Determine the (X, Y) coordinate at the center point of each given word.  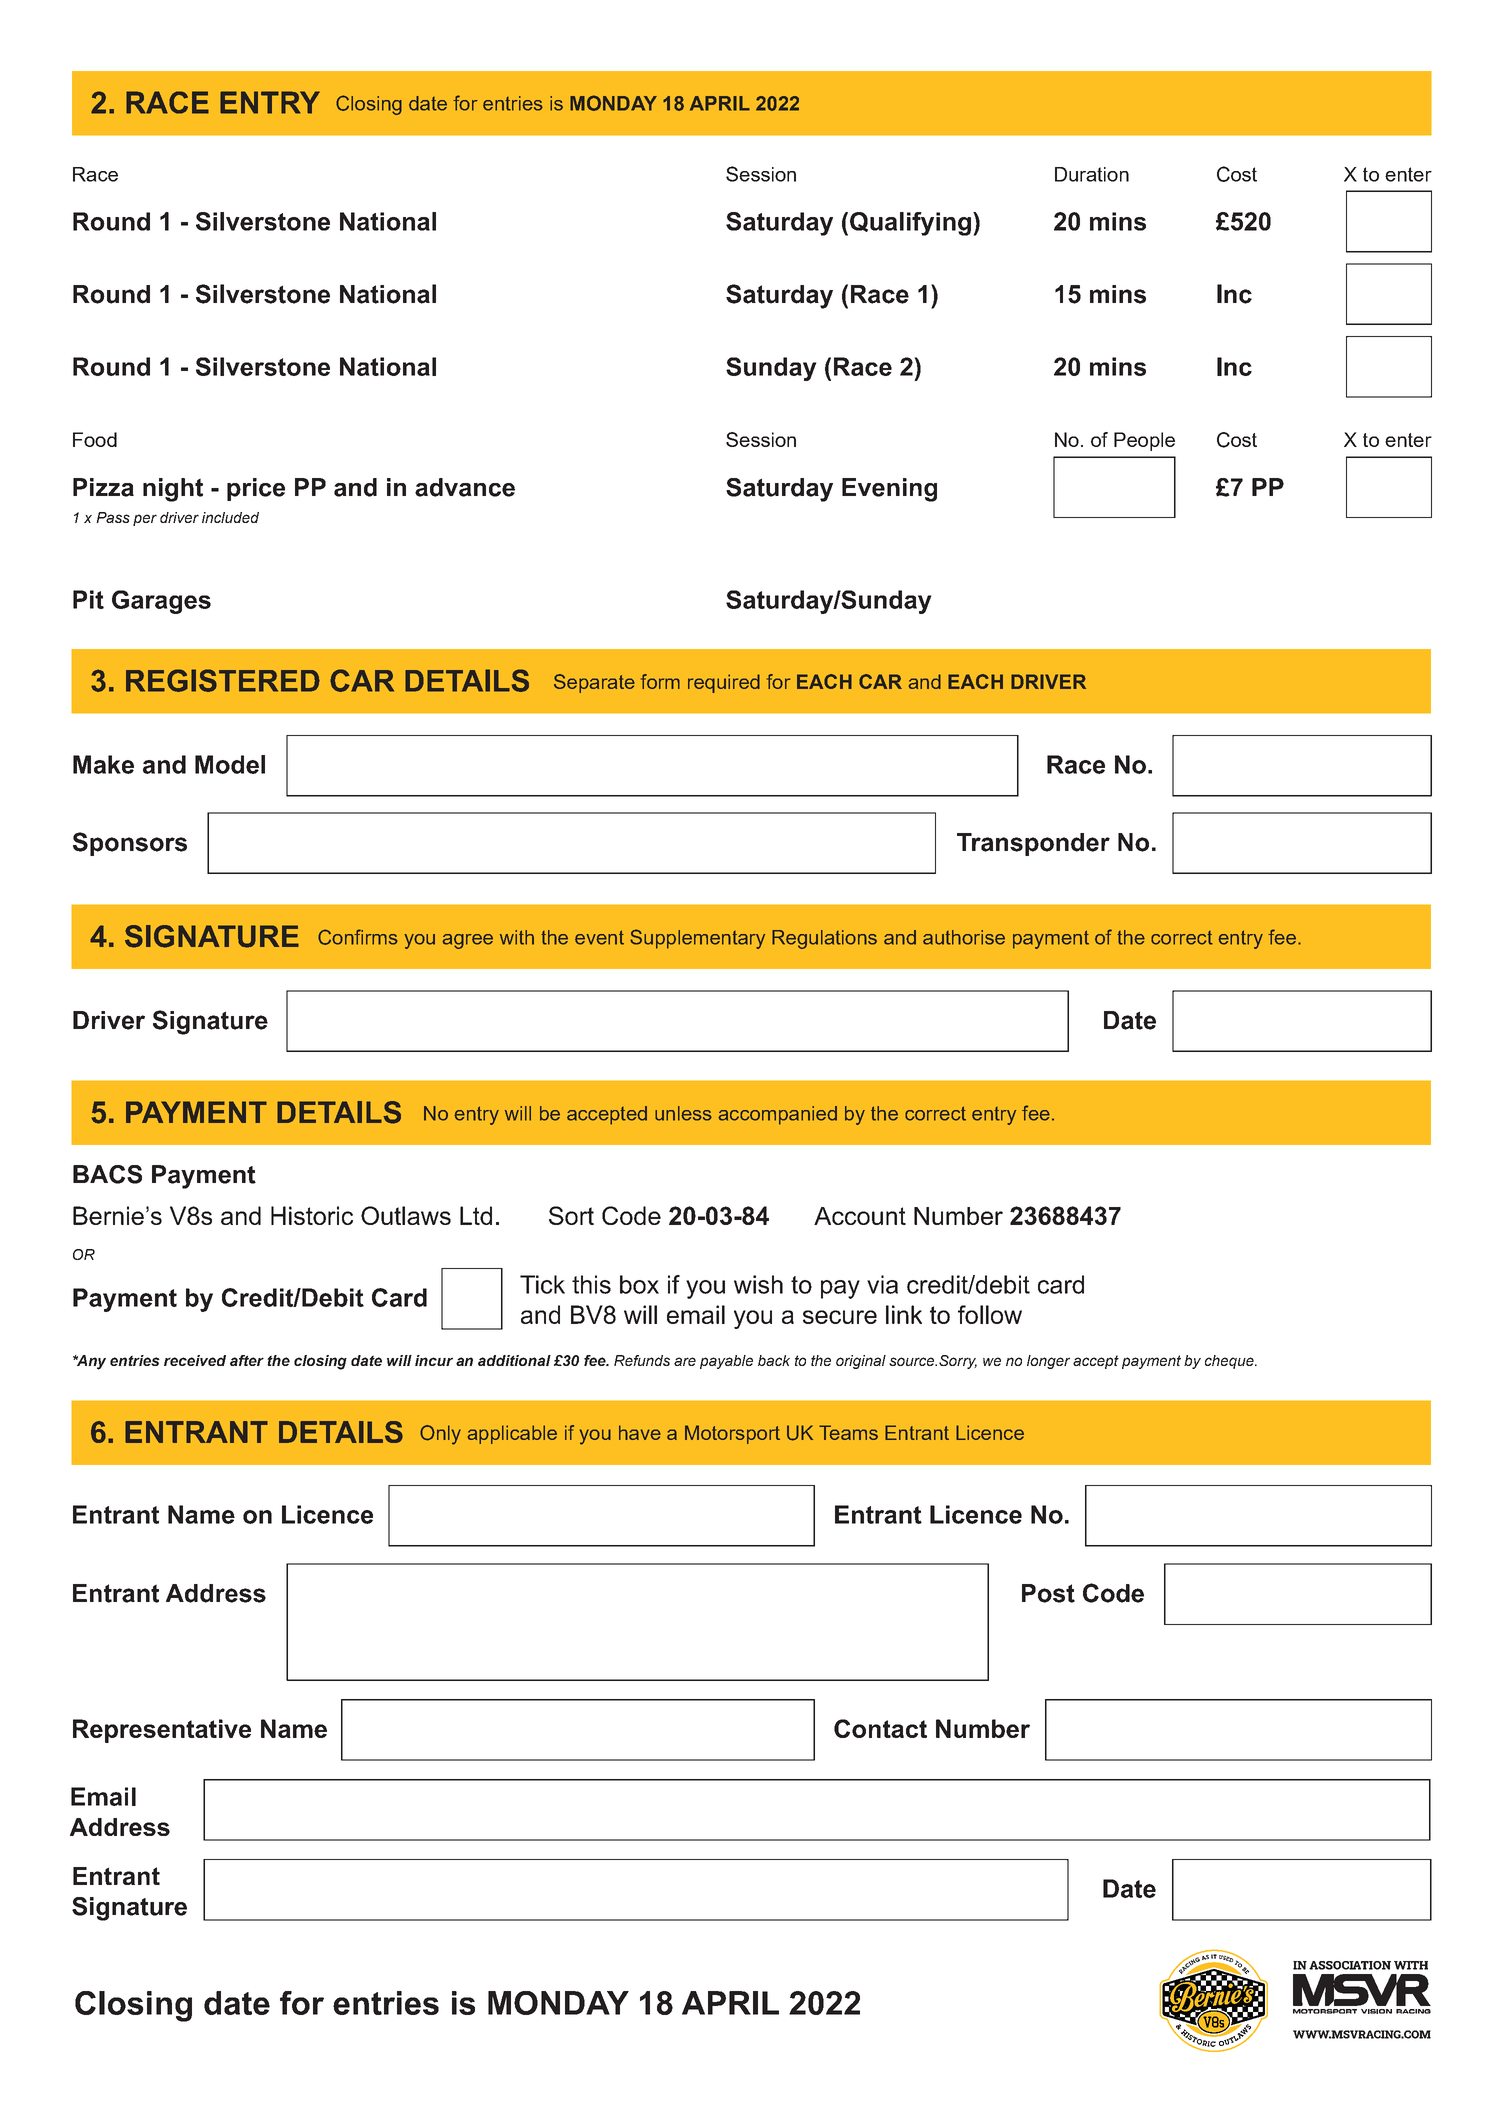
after (247, 1360)
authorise (964, 937)
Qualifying (910, 224)
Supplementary (697, 939)
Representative (162, 1731)
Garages (161, 602)
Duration (1092, 174)
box (639, 1284)
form (660, 681)
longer (1048, 1362)
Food (95, 439)
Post (1048, 1593)
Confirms (358, 937)
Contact (880, 1728)
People (1144, 441)
